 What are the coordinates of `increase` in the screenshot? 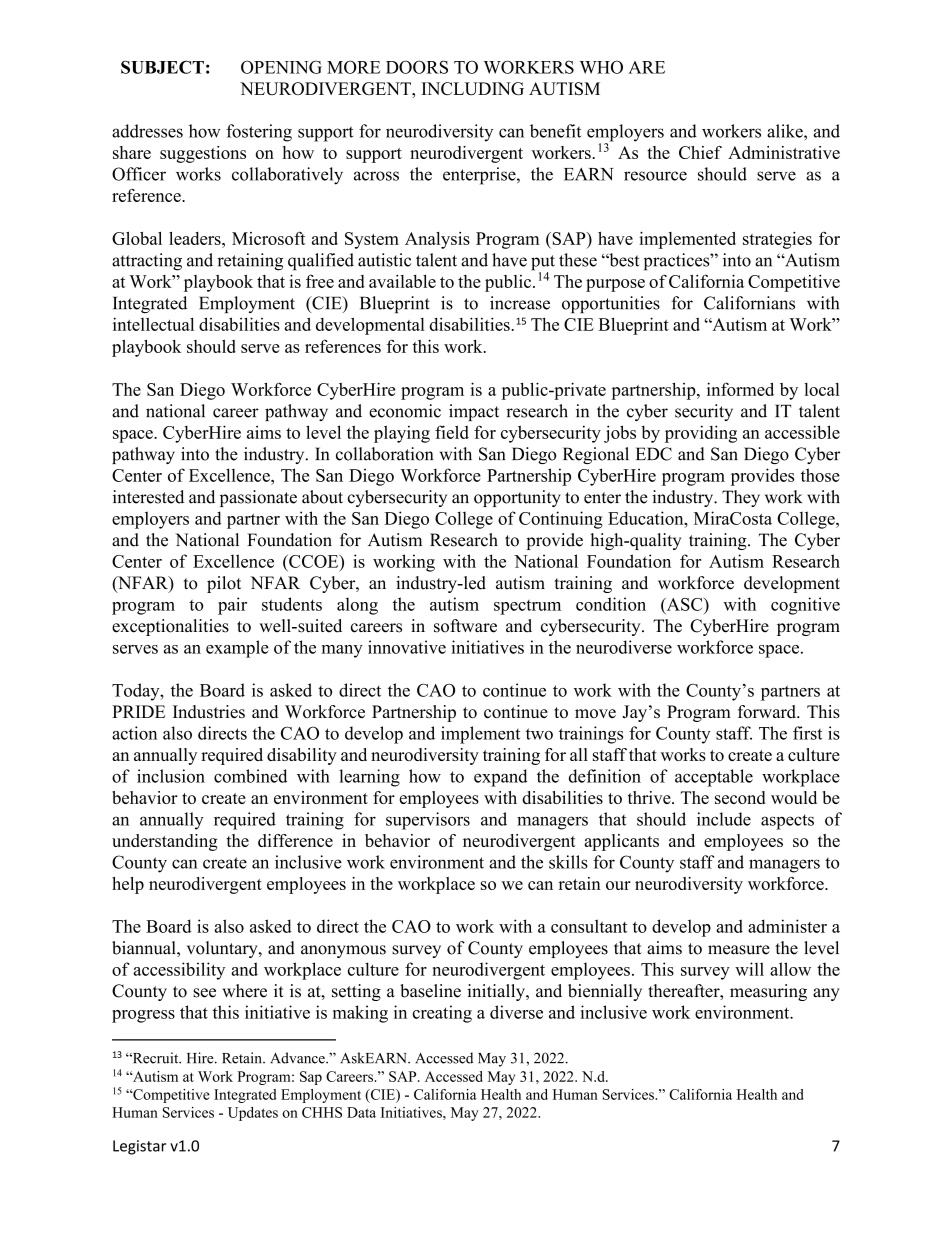 It's located at (520, 303).
